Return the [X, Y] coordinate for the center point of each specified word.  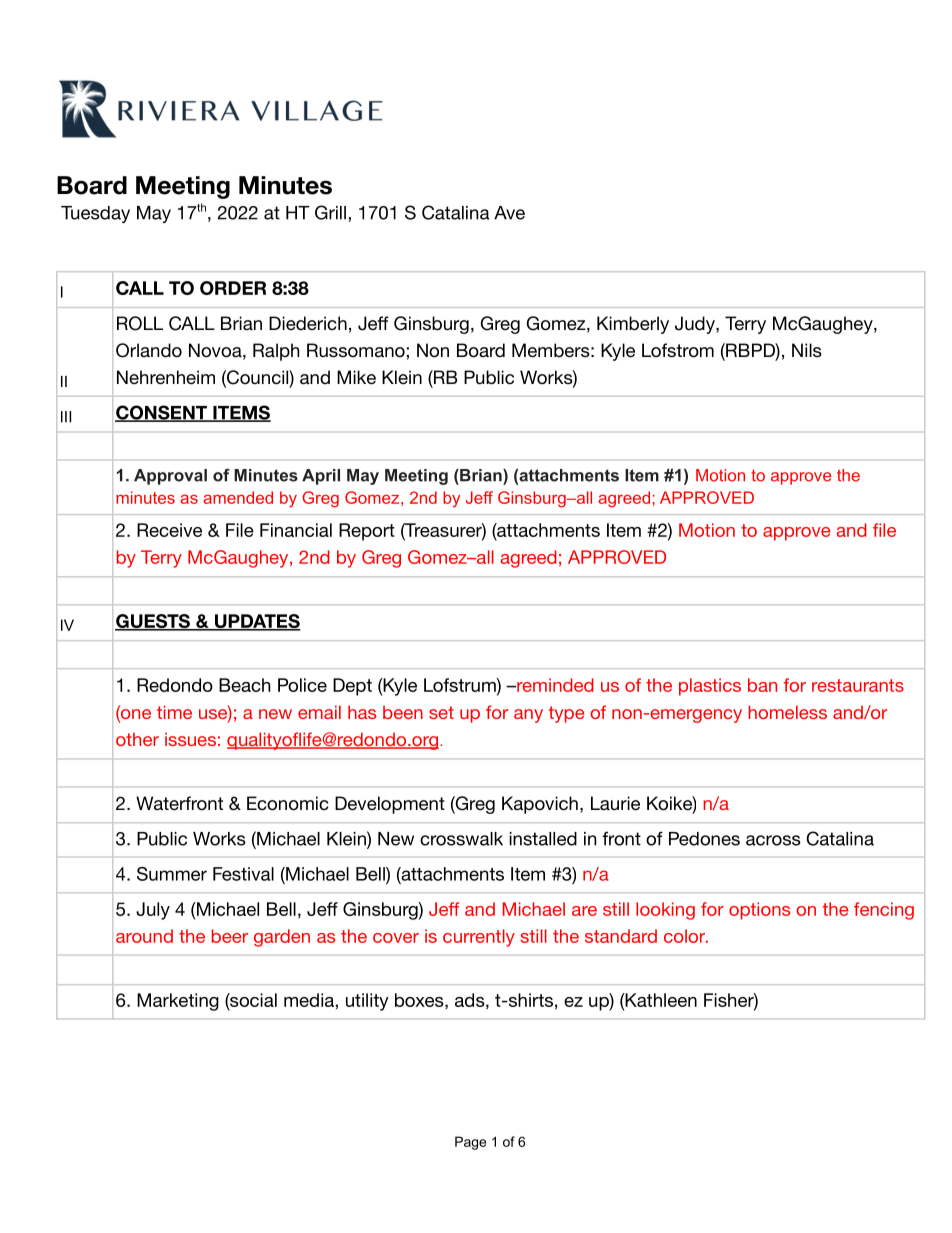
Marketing [178, 1002]
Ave [509, 213]
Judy [696, 325]
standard [621, 936]
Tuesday [95, 214]
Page [470, 1143]
